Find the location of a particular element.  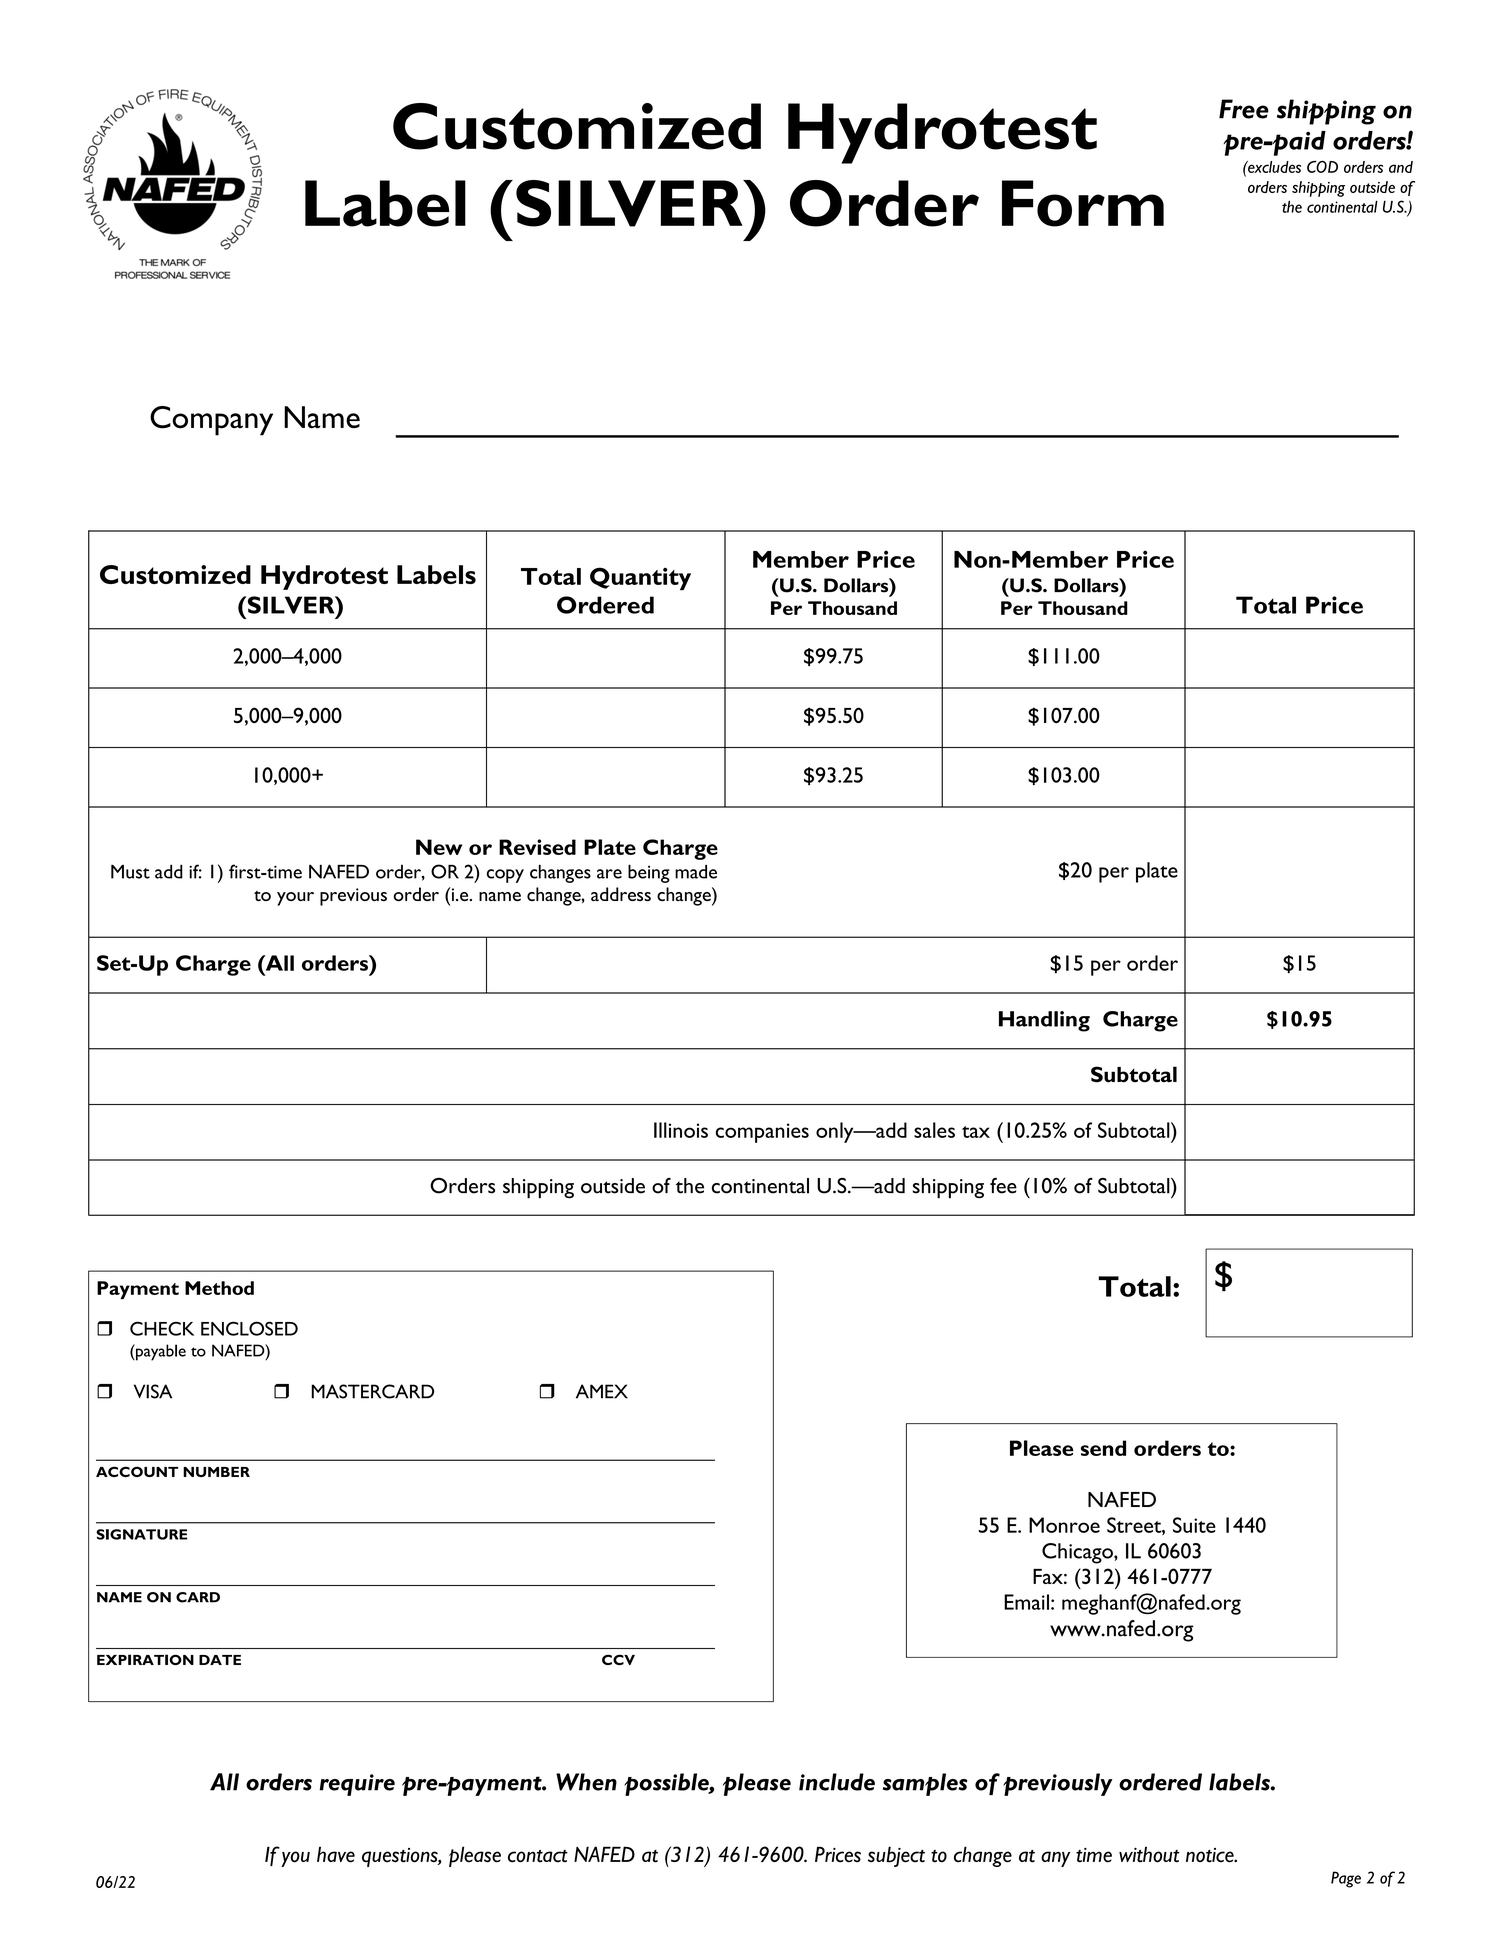

Method is located at coordinates (219, 1288).
